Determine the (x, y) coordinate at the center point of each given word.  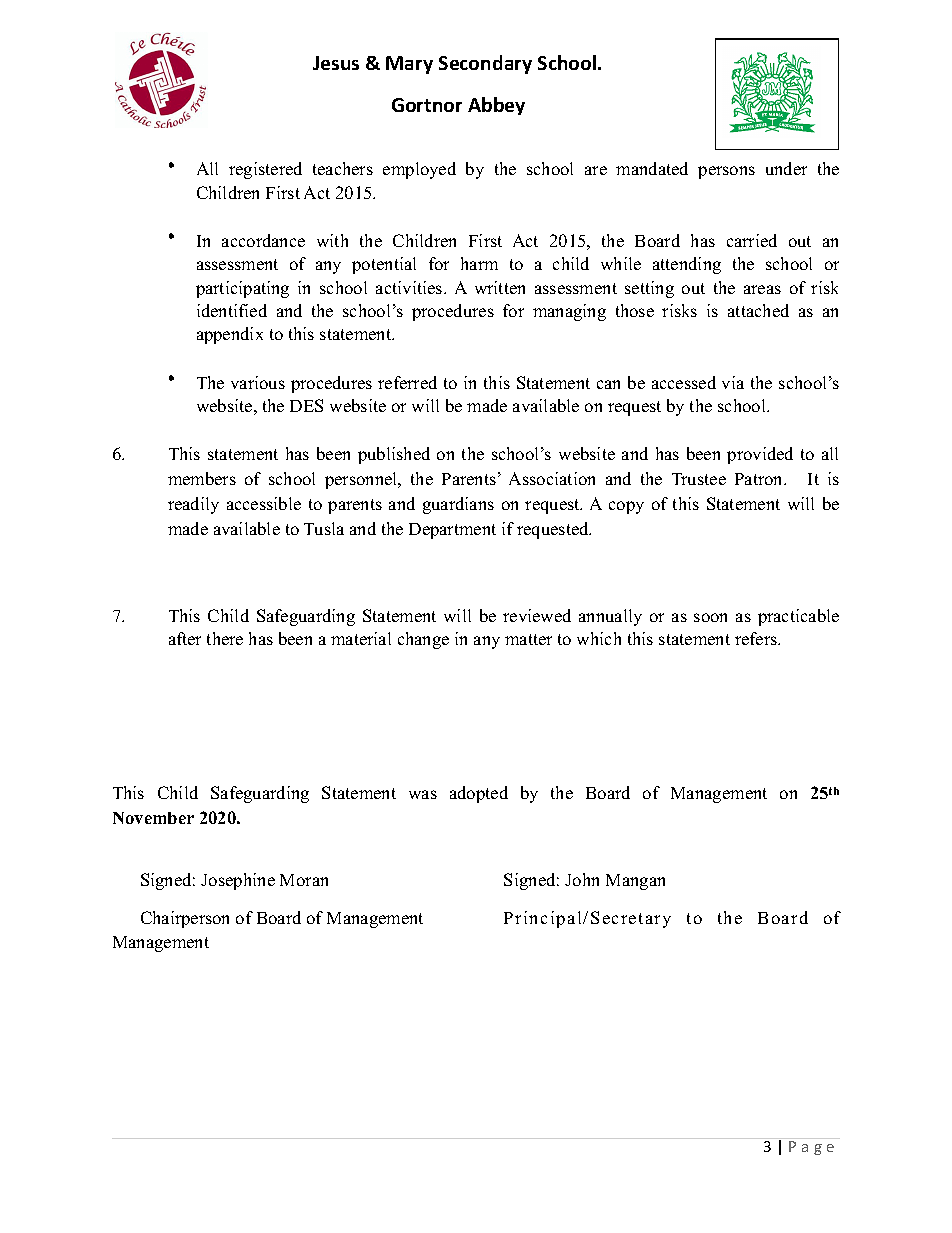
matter (528, 639)
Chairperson (185, 919)
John (582, 879)
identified (232, 310)
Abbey (496, 106)
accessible (264, 503)
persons (726, 172)
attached (758, 310)
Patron (760, 479)
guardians (458, 505)
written (500, 287)
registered (265, 170)
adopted (479, 794)
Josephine (238, 881)
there (225, 638)
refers (757, 638)
